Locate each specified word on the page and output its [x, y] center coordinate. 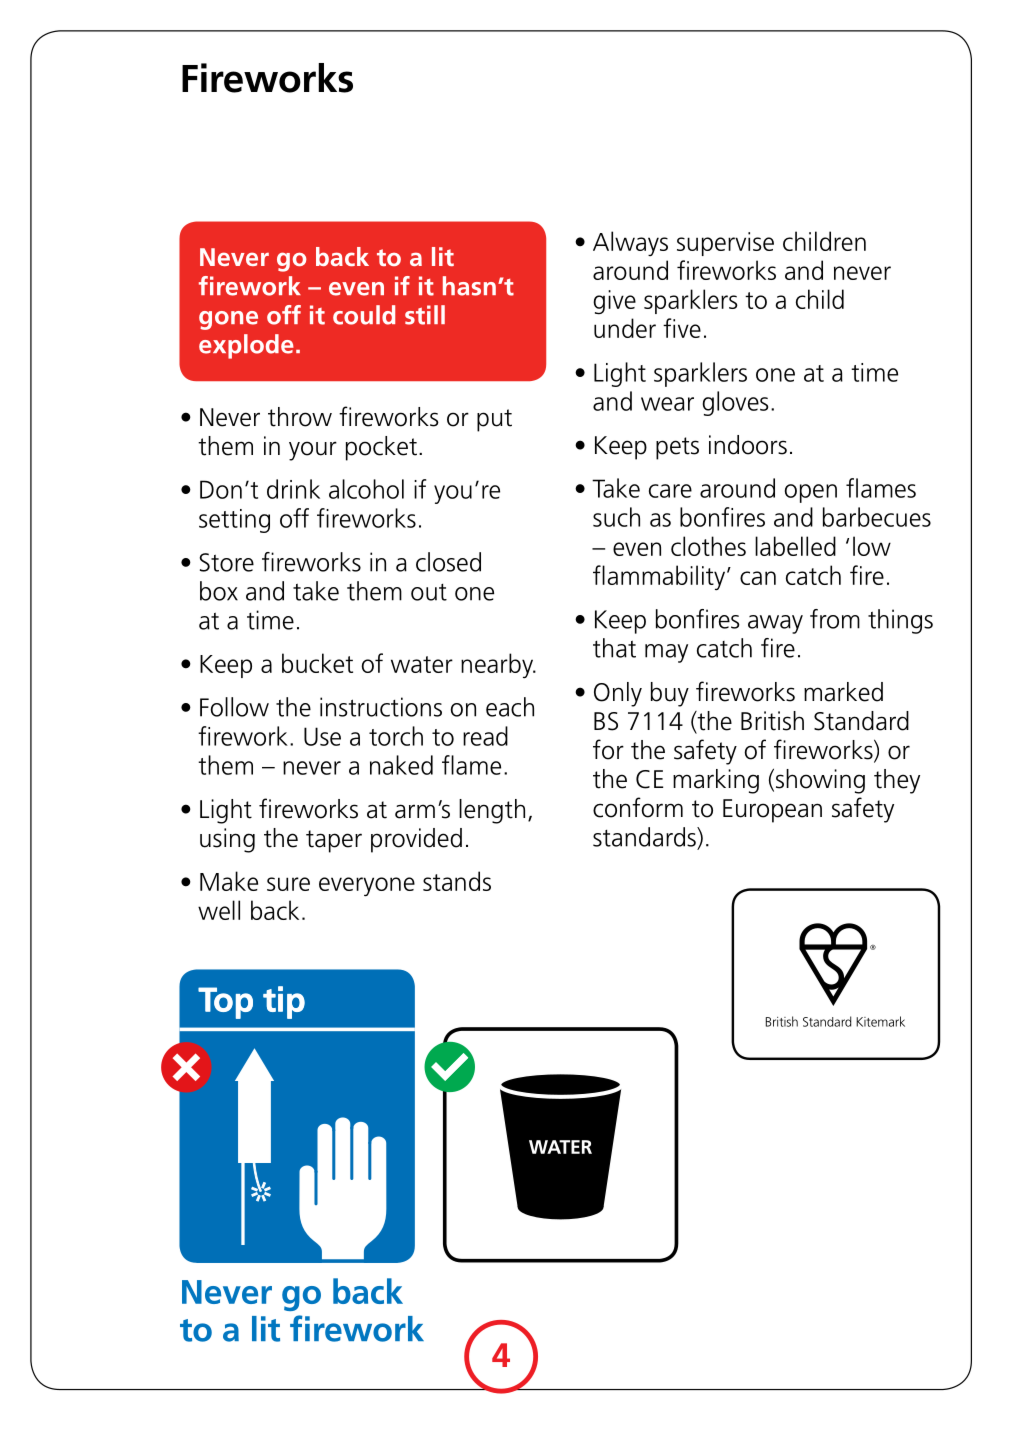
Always [630, 243]
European [772, 811]
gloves [735, 403]
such [616, 517]
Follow [234, 707]
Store [226, 562]
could [364, 315]
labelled [795, 546]
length [492, 811]
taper [334, 841]
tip [284, 1002]
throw [300, 417]
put [494, 420]
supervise [725, 244]
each [510, 707]
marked [843, 692]
